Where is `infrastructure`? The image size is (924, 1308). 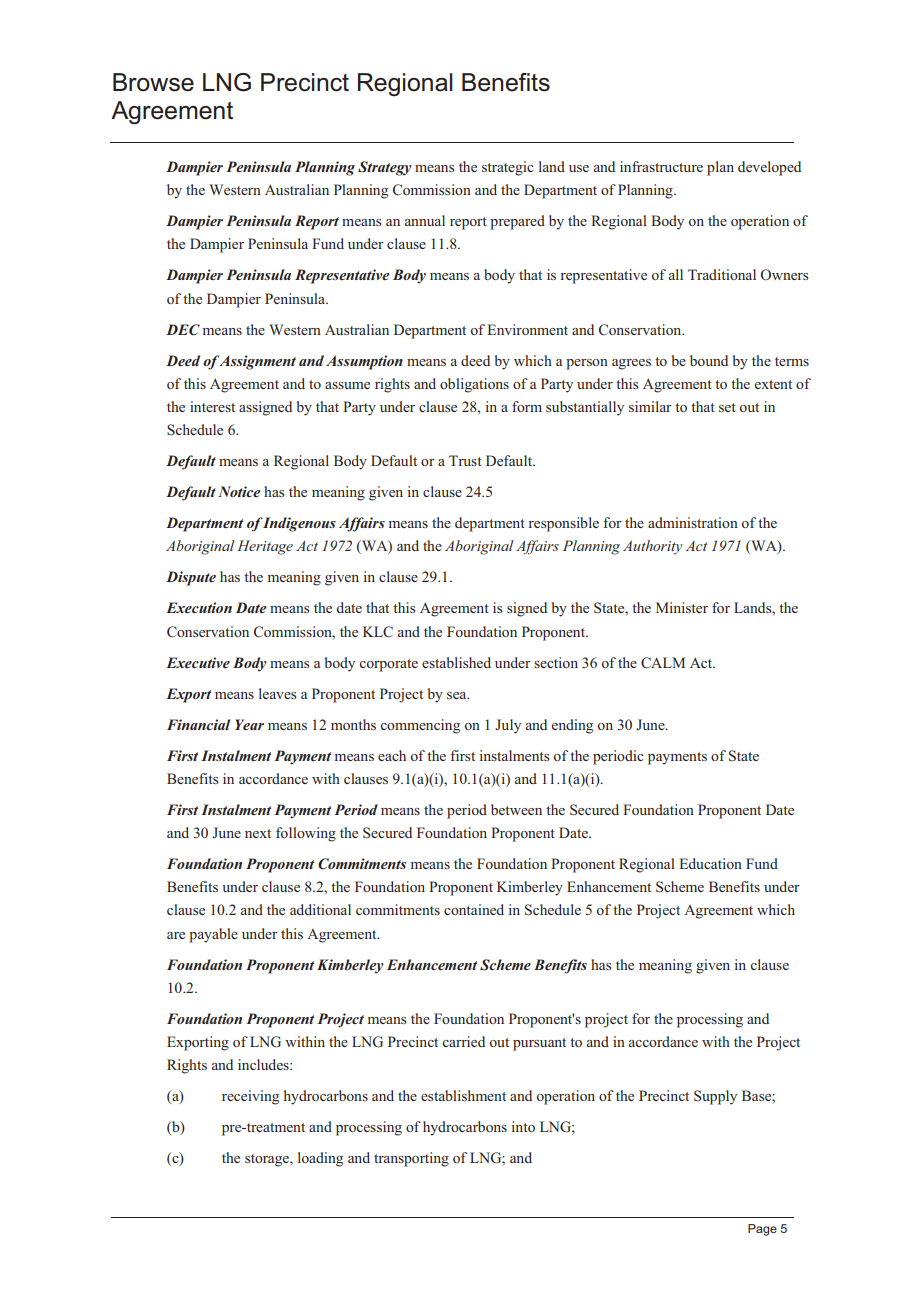
infrastructure is located at coordinates (661, 166).
